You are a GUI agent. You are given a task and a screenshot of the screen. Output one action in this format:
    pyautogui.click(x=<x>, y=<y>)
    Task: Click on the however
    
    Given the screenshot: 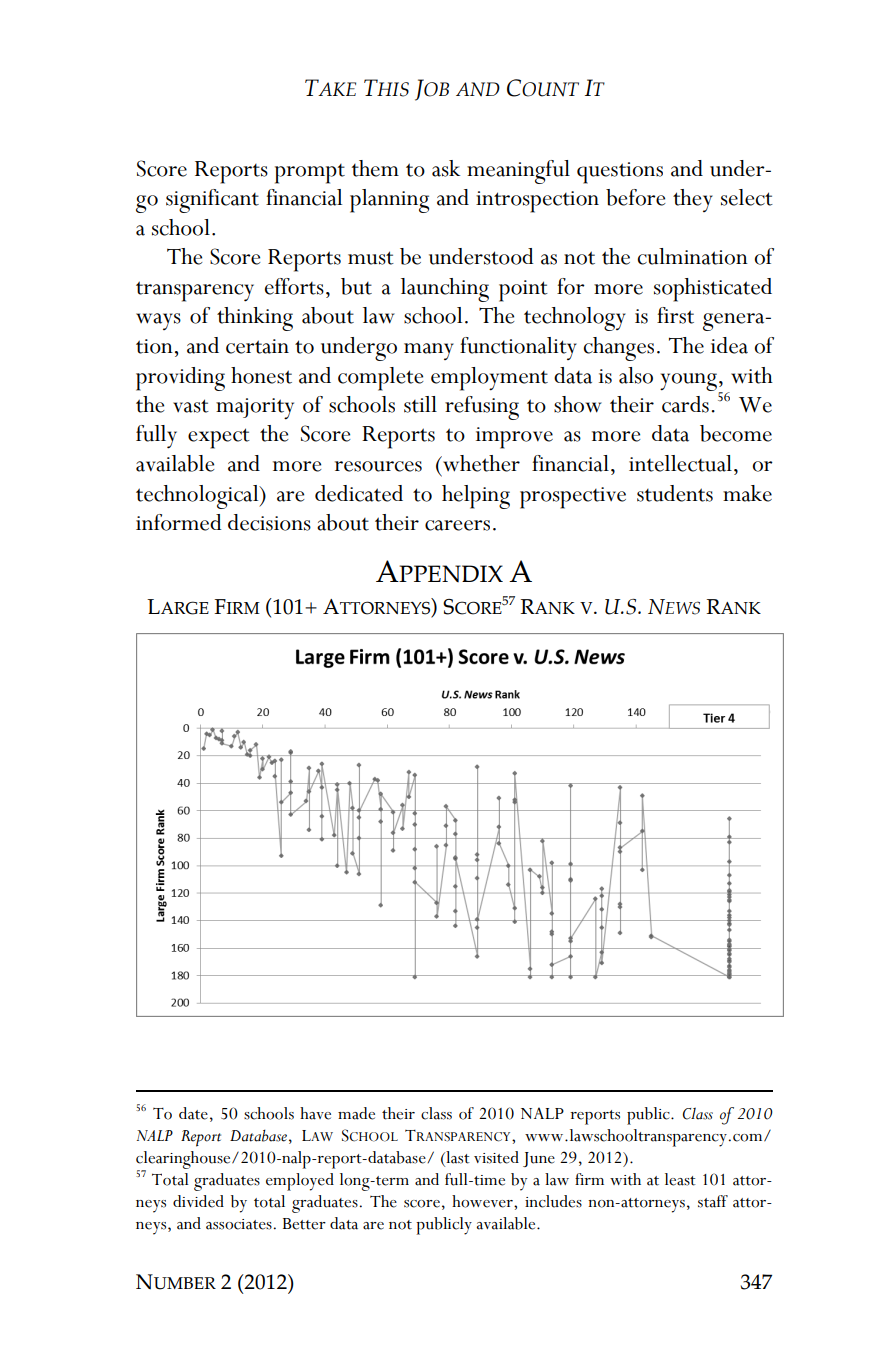 What is the action you would take?
    pyautogui.click(x=483, y=1201)
